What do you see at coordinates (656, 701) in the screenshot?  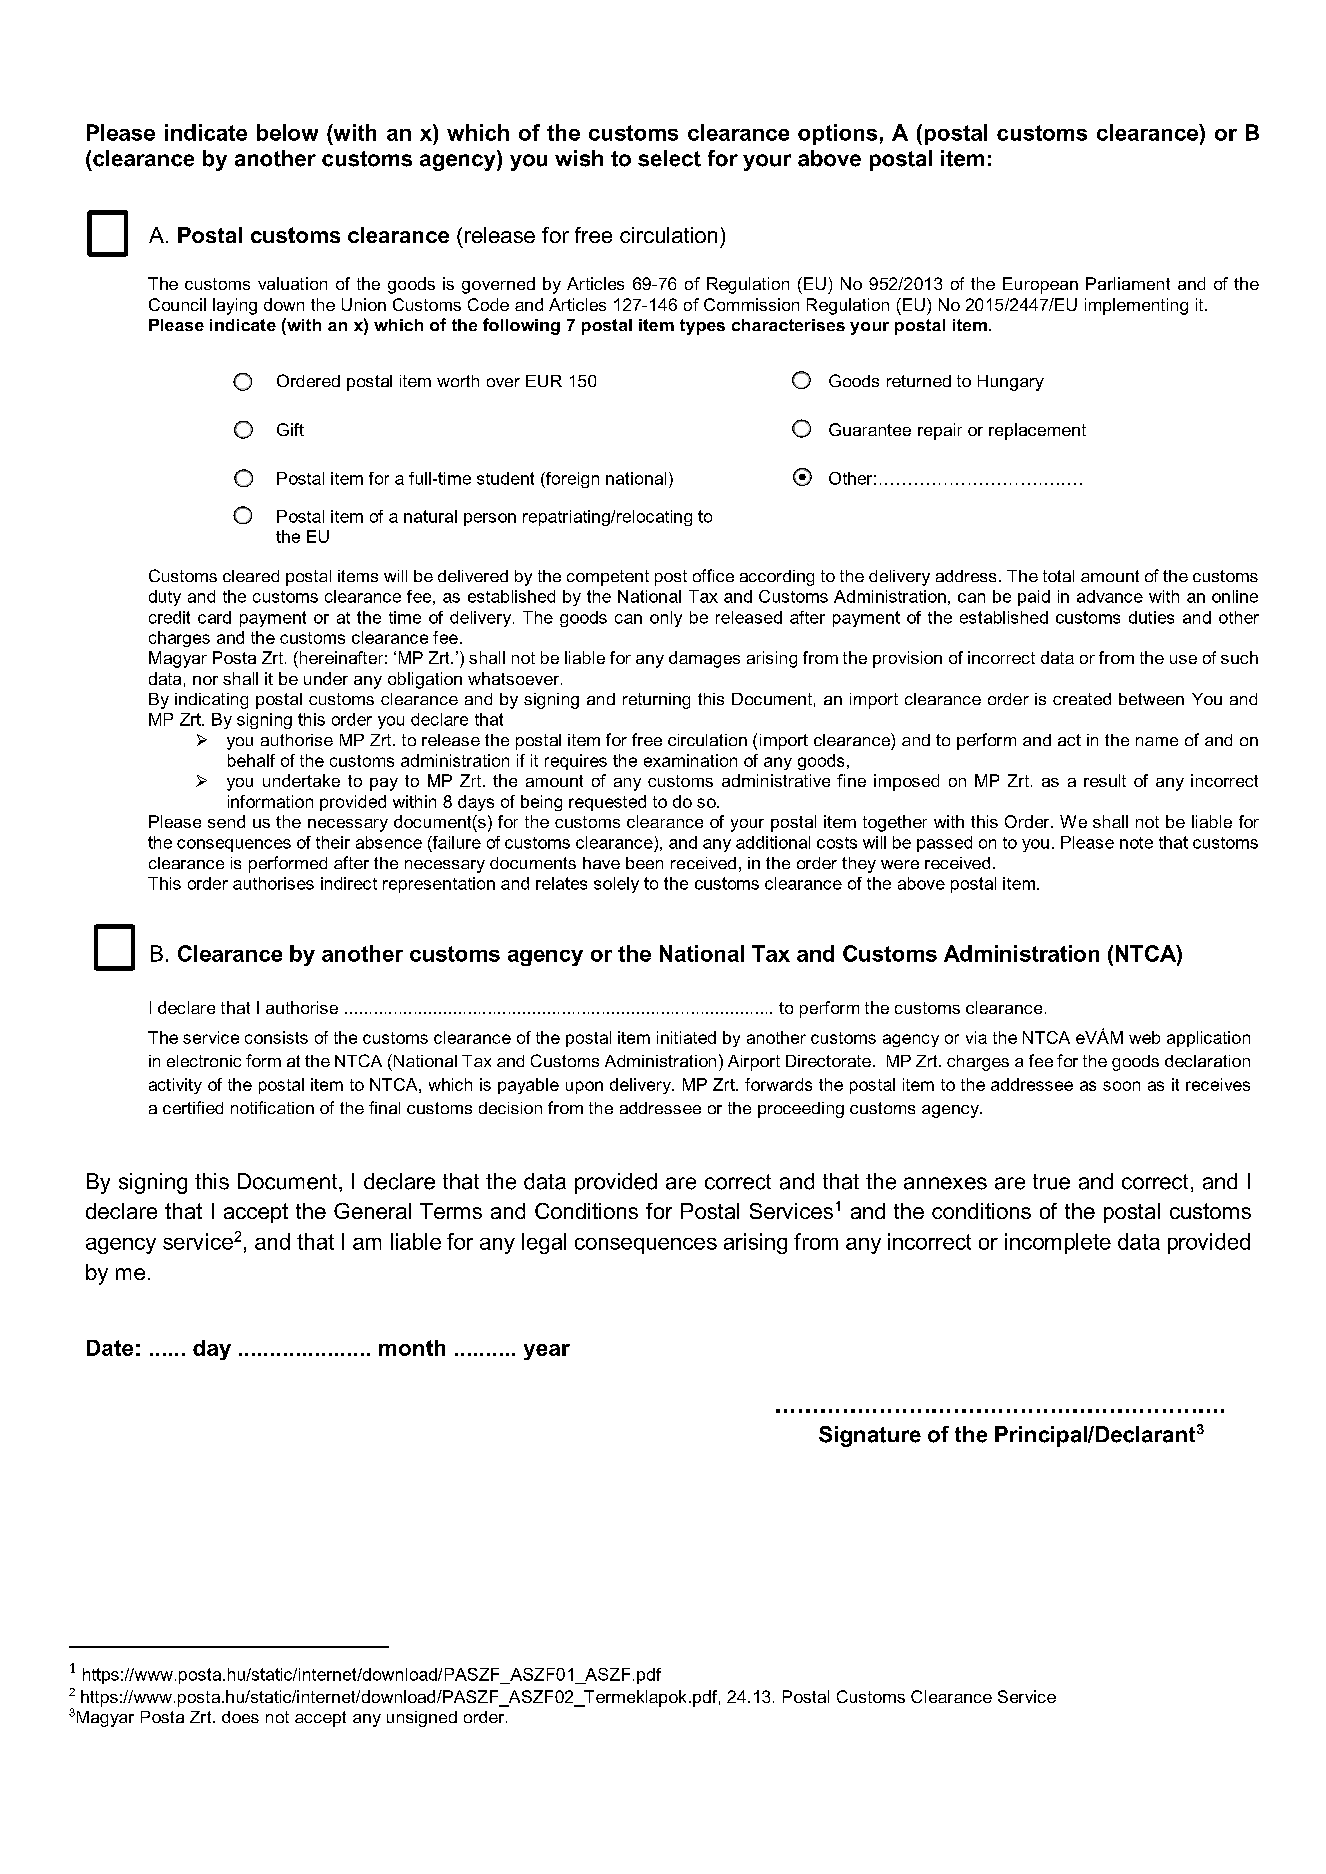 I see `returning` at bounding box center [656, 701].
